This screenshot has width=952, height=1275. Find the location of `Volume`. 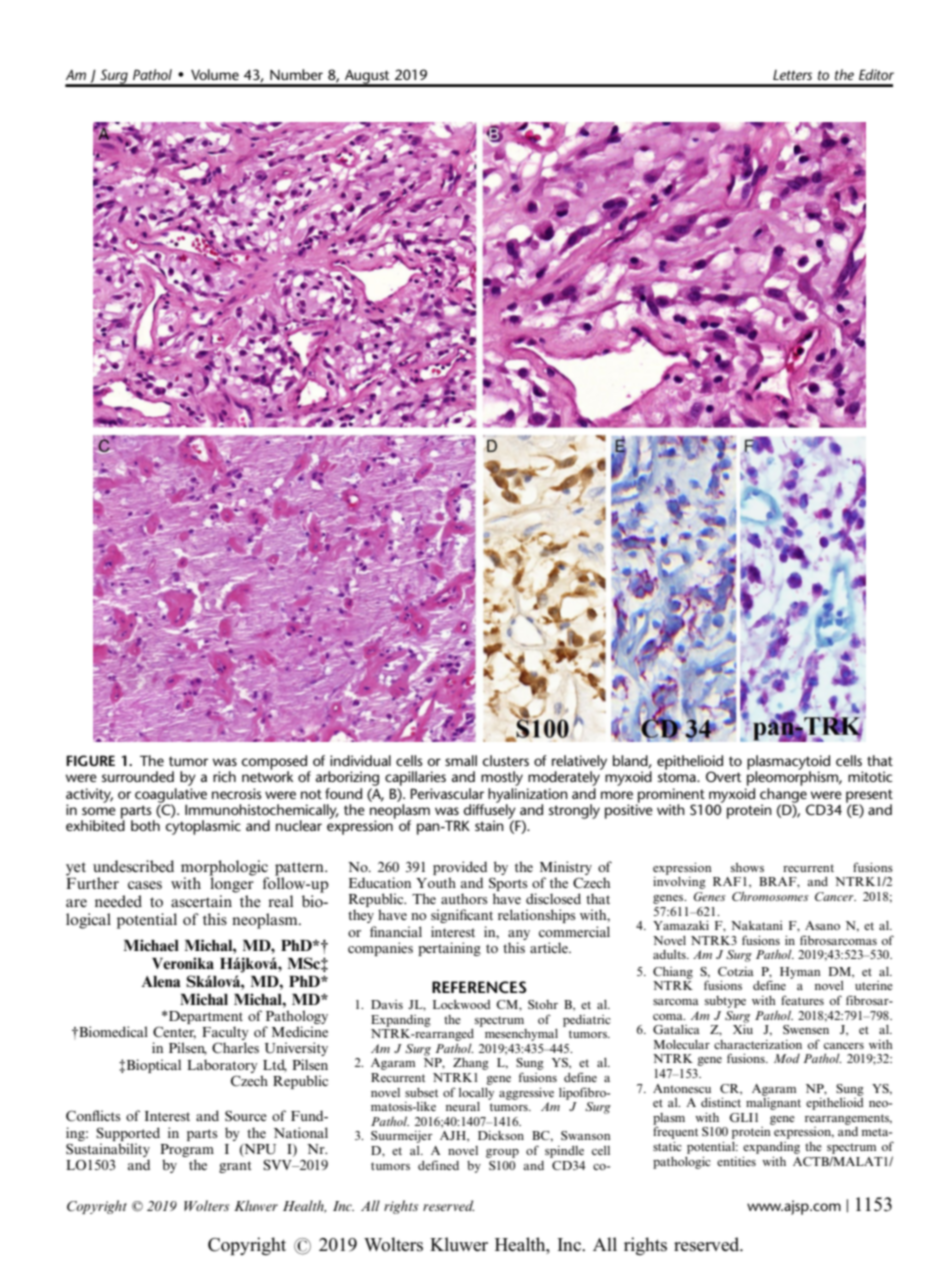

Volume is located at coordinates (215, 74).
